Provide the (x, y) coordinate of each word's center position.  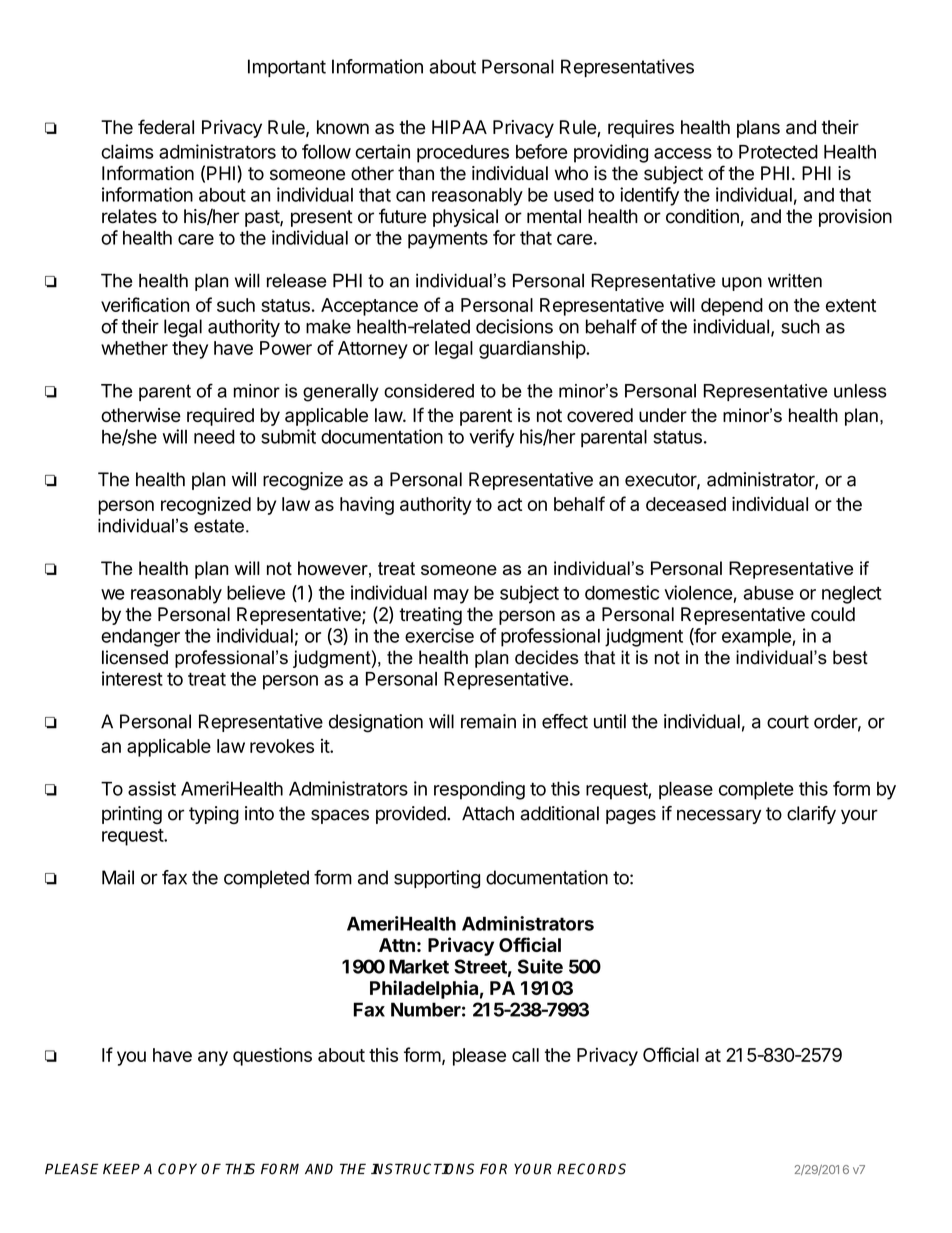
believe (256, 592)
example (757, 638)
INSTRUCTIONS (422, 1169)
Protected (778, 152)
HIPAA (459, 127)
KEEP (121, 1168)
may (451, 596)
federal (166, 126)
